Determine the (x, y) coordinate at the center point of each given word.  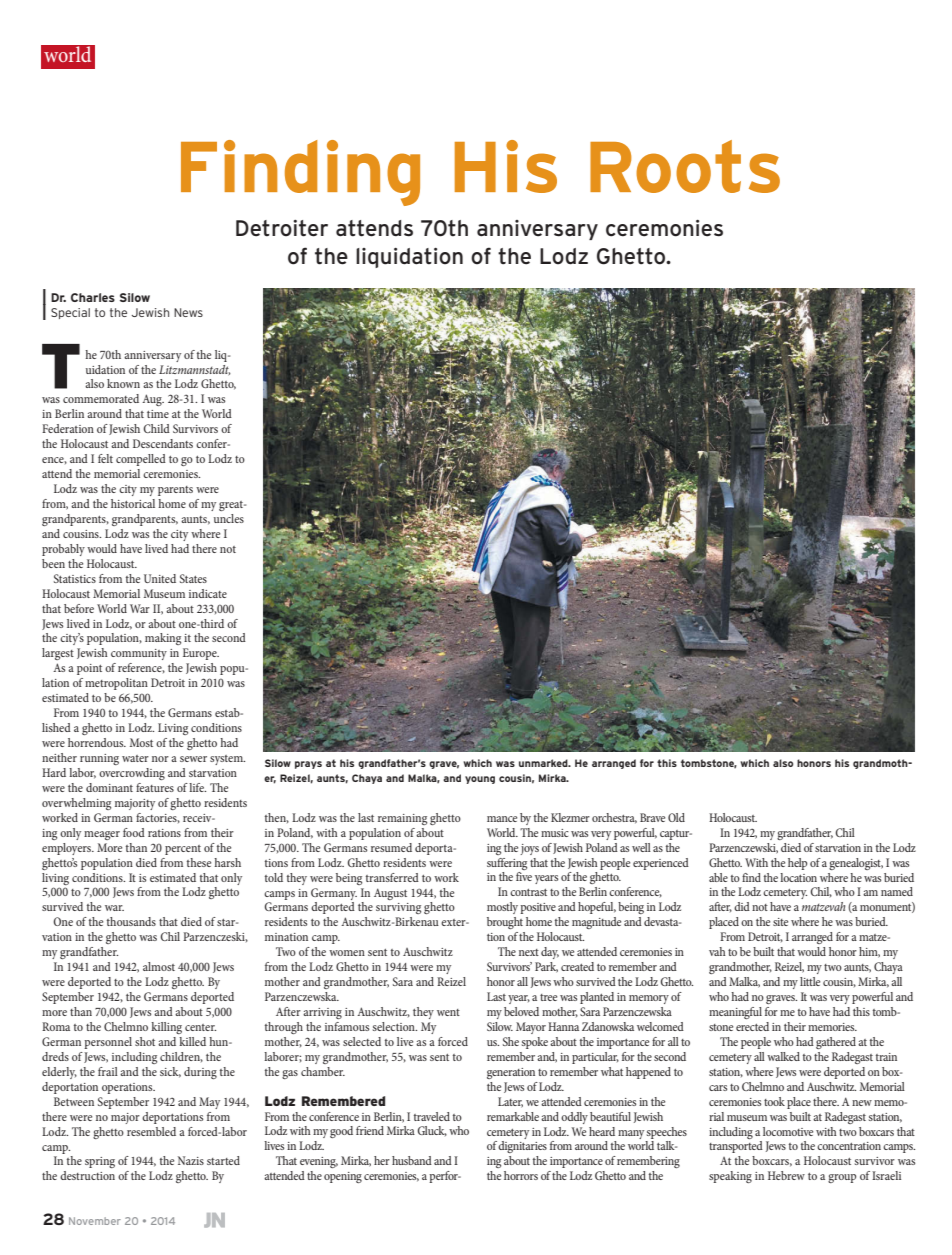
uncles (229, 518)
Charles (93, 297)
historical (133, 503)
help (797, 864)
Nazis (191, 1160)
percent (183, 850)
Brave (652, 817)
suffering (507, 864)
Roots (685, 166)
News (188, 312)
